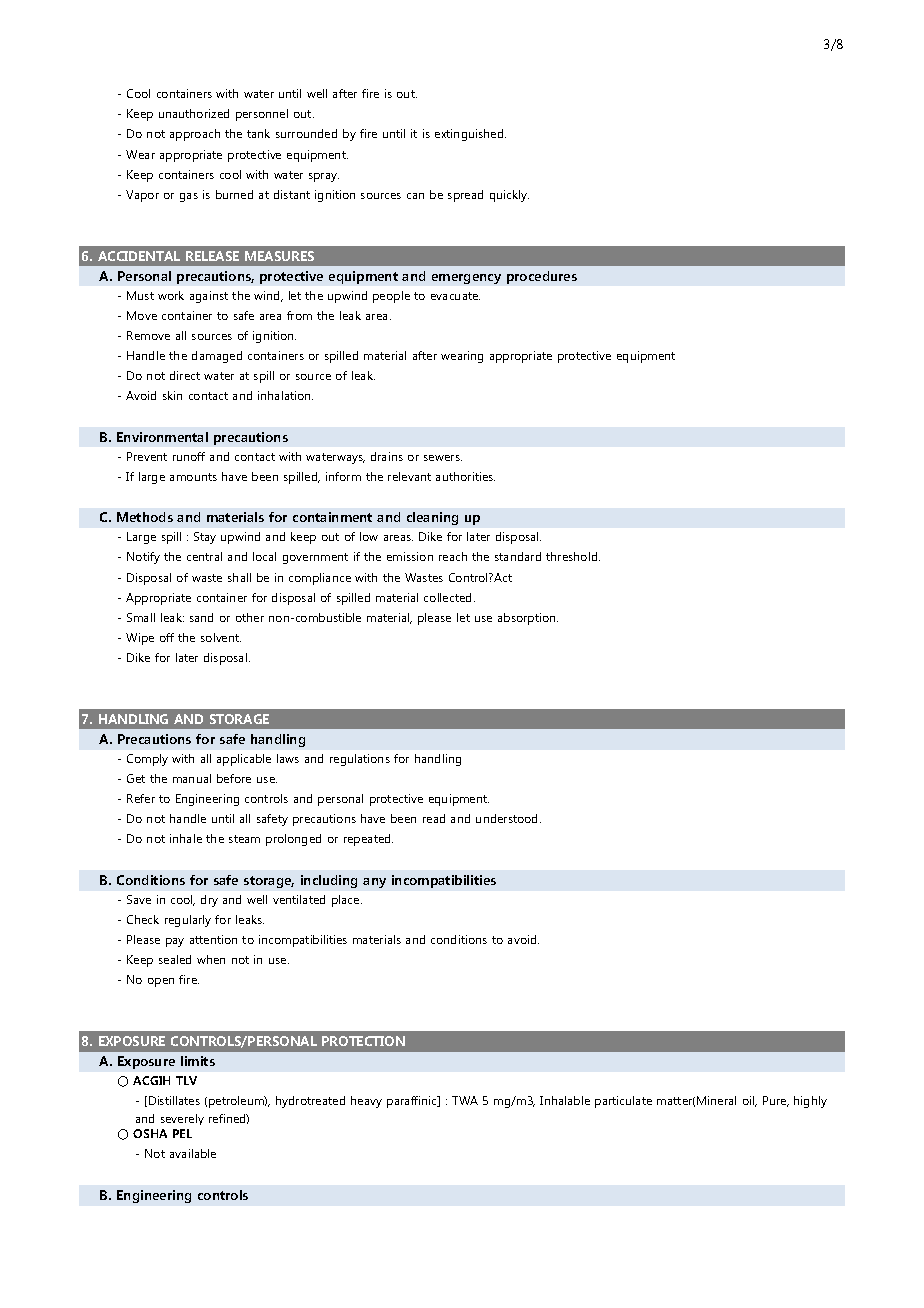 This document has width=924, height=1308. Describe the element at coordinates (508, 818) in the document. I see `understood` at that location.
